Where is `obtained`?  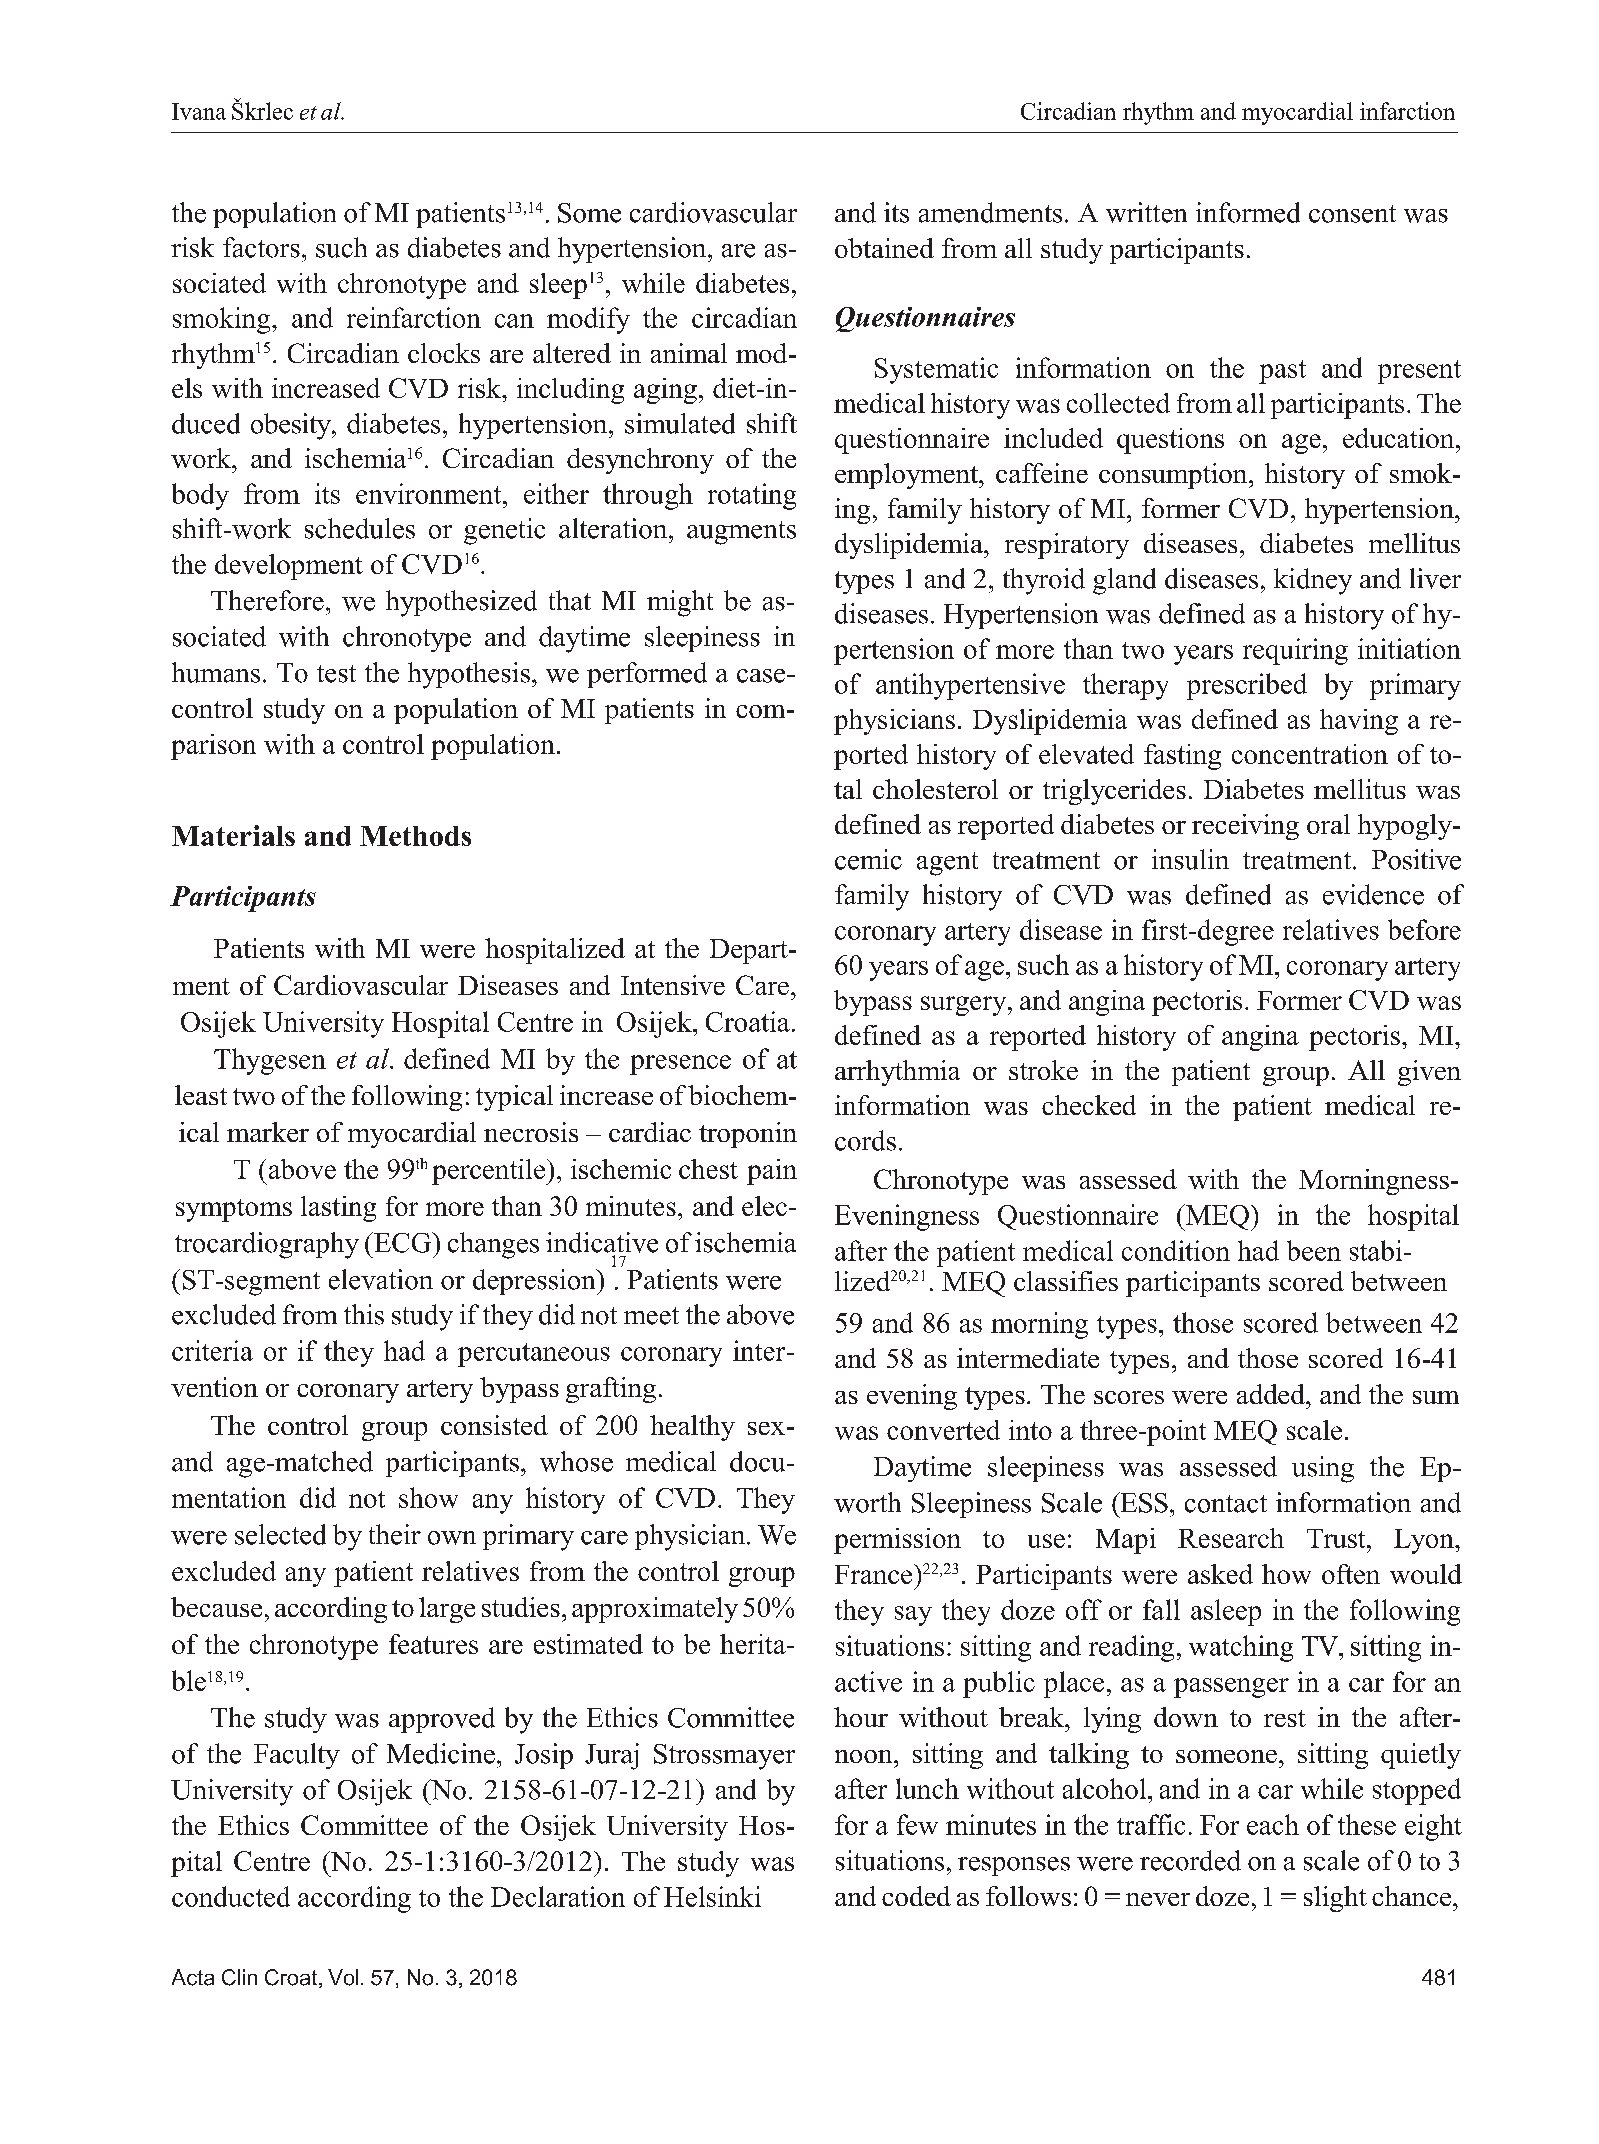
obtained is located at coordinates (884, 248).
